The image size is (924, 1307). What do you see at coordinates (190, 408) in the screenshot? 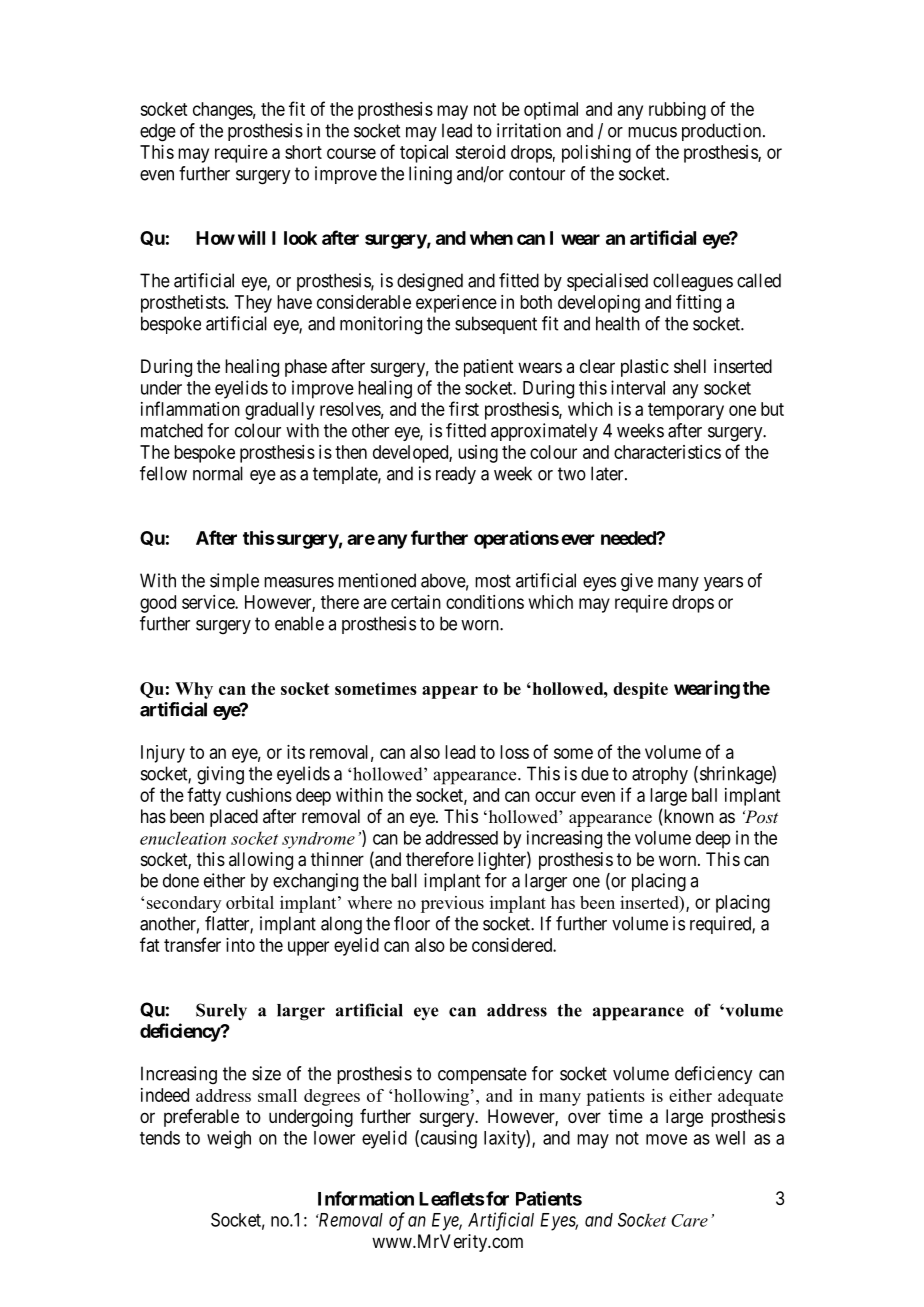
I see `inflammation` at bounding box center [190, 408].
